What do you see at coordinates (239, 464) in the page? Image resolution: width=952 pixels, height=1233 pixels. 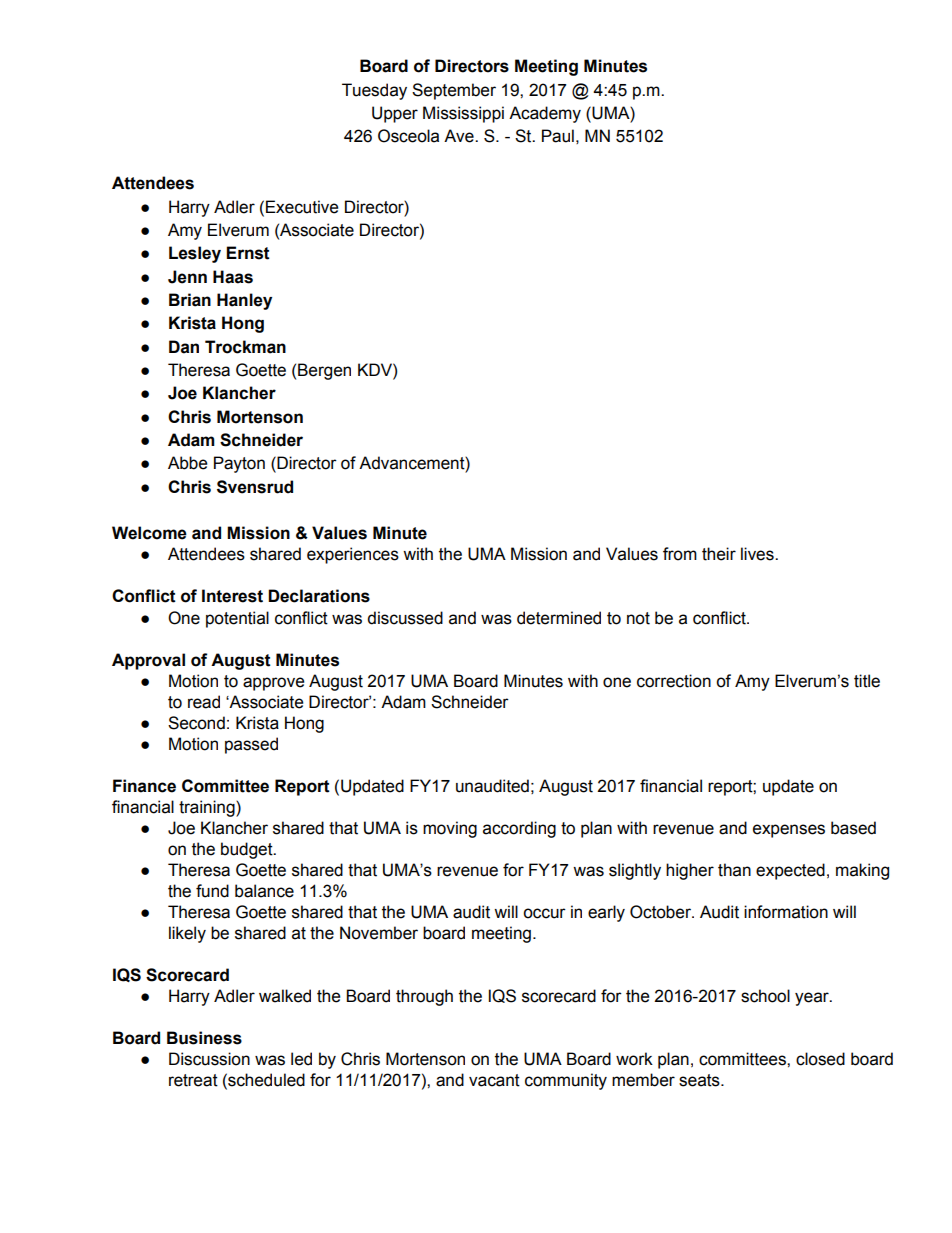 I see `Payton` at bounding box center [239, 464].
